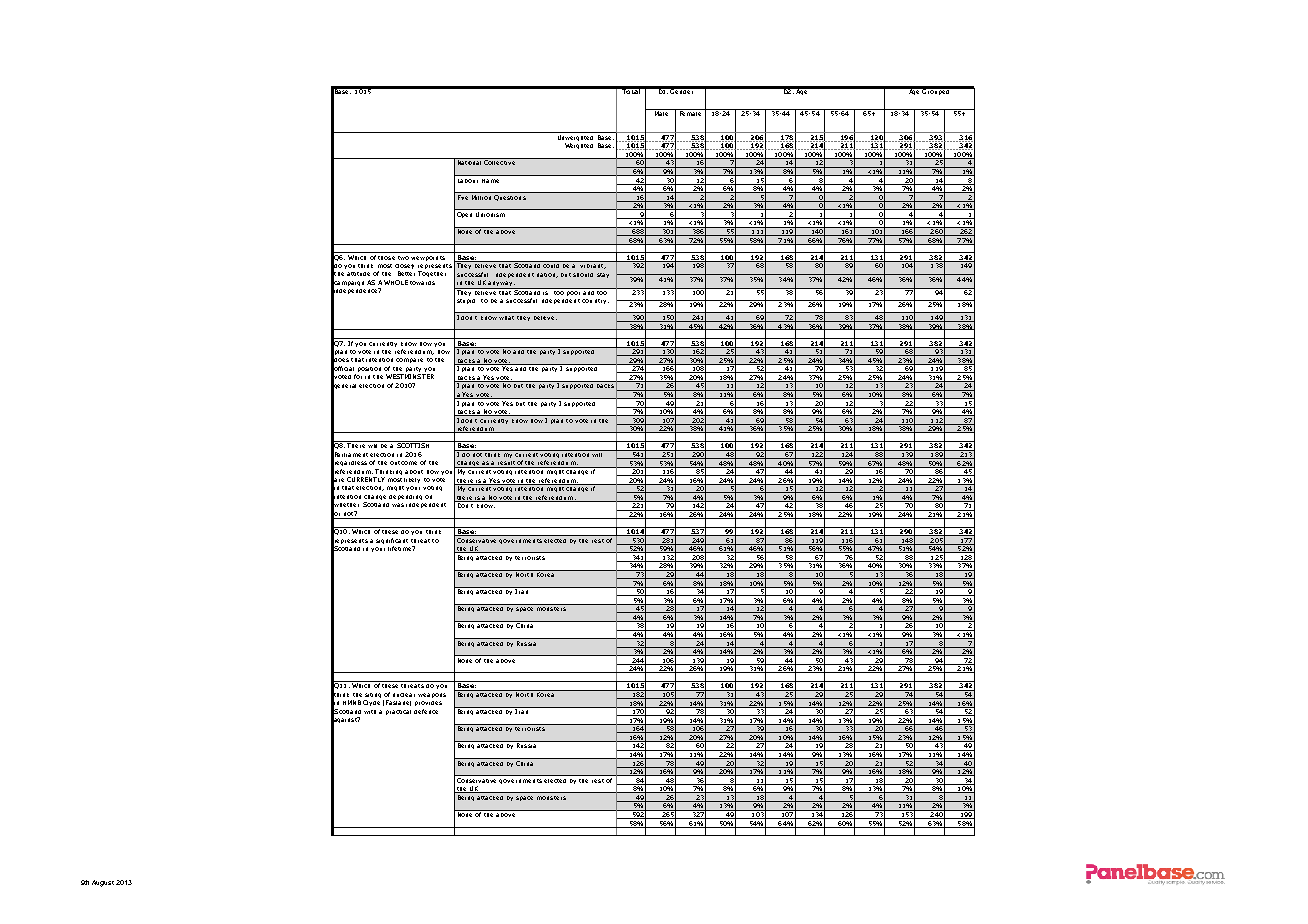 The width and height of the screenshot is (1308, 924). Describe the element at coordinates (387, 256) in the screenshot. I see `those` at that location.
